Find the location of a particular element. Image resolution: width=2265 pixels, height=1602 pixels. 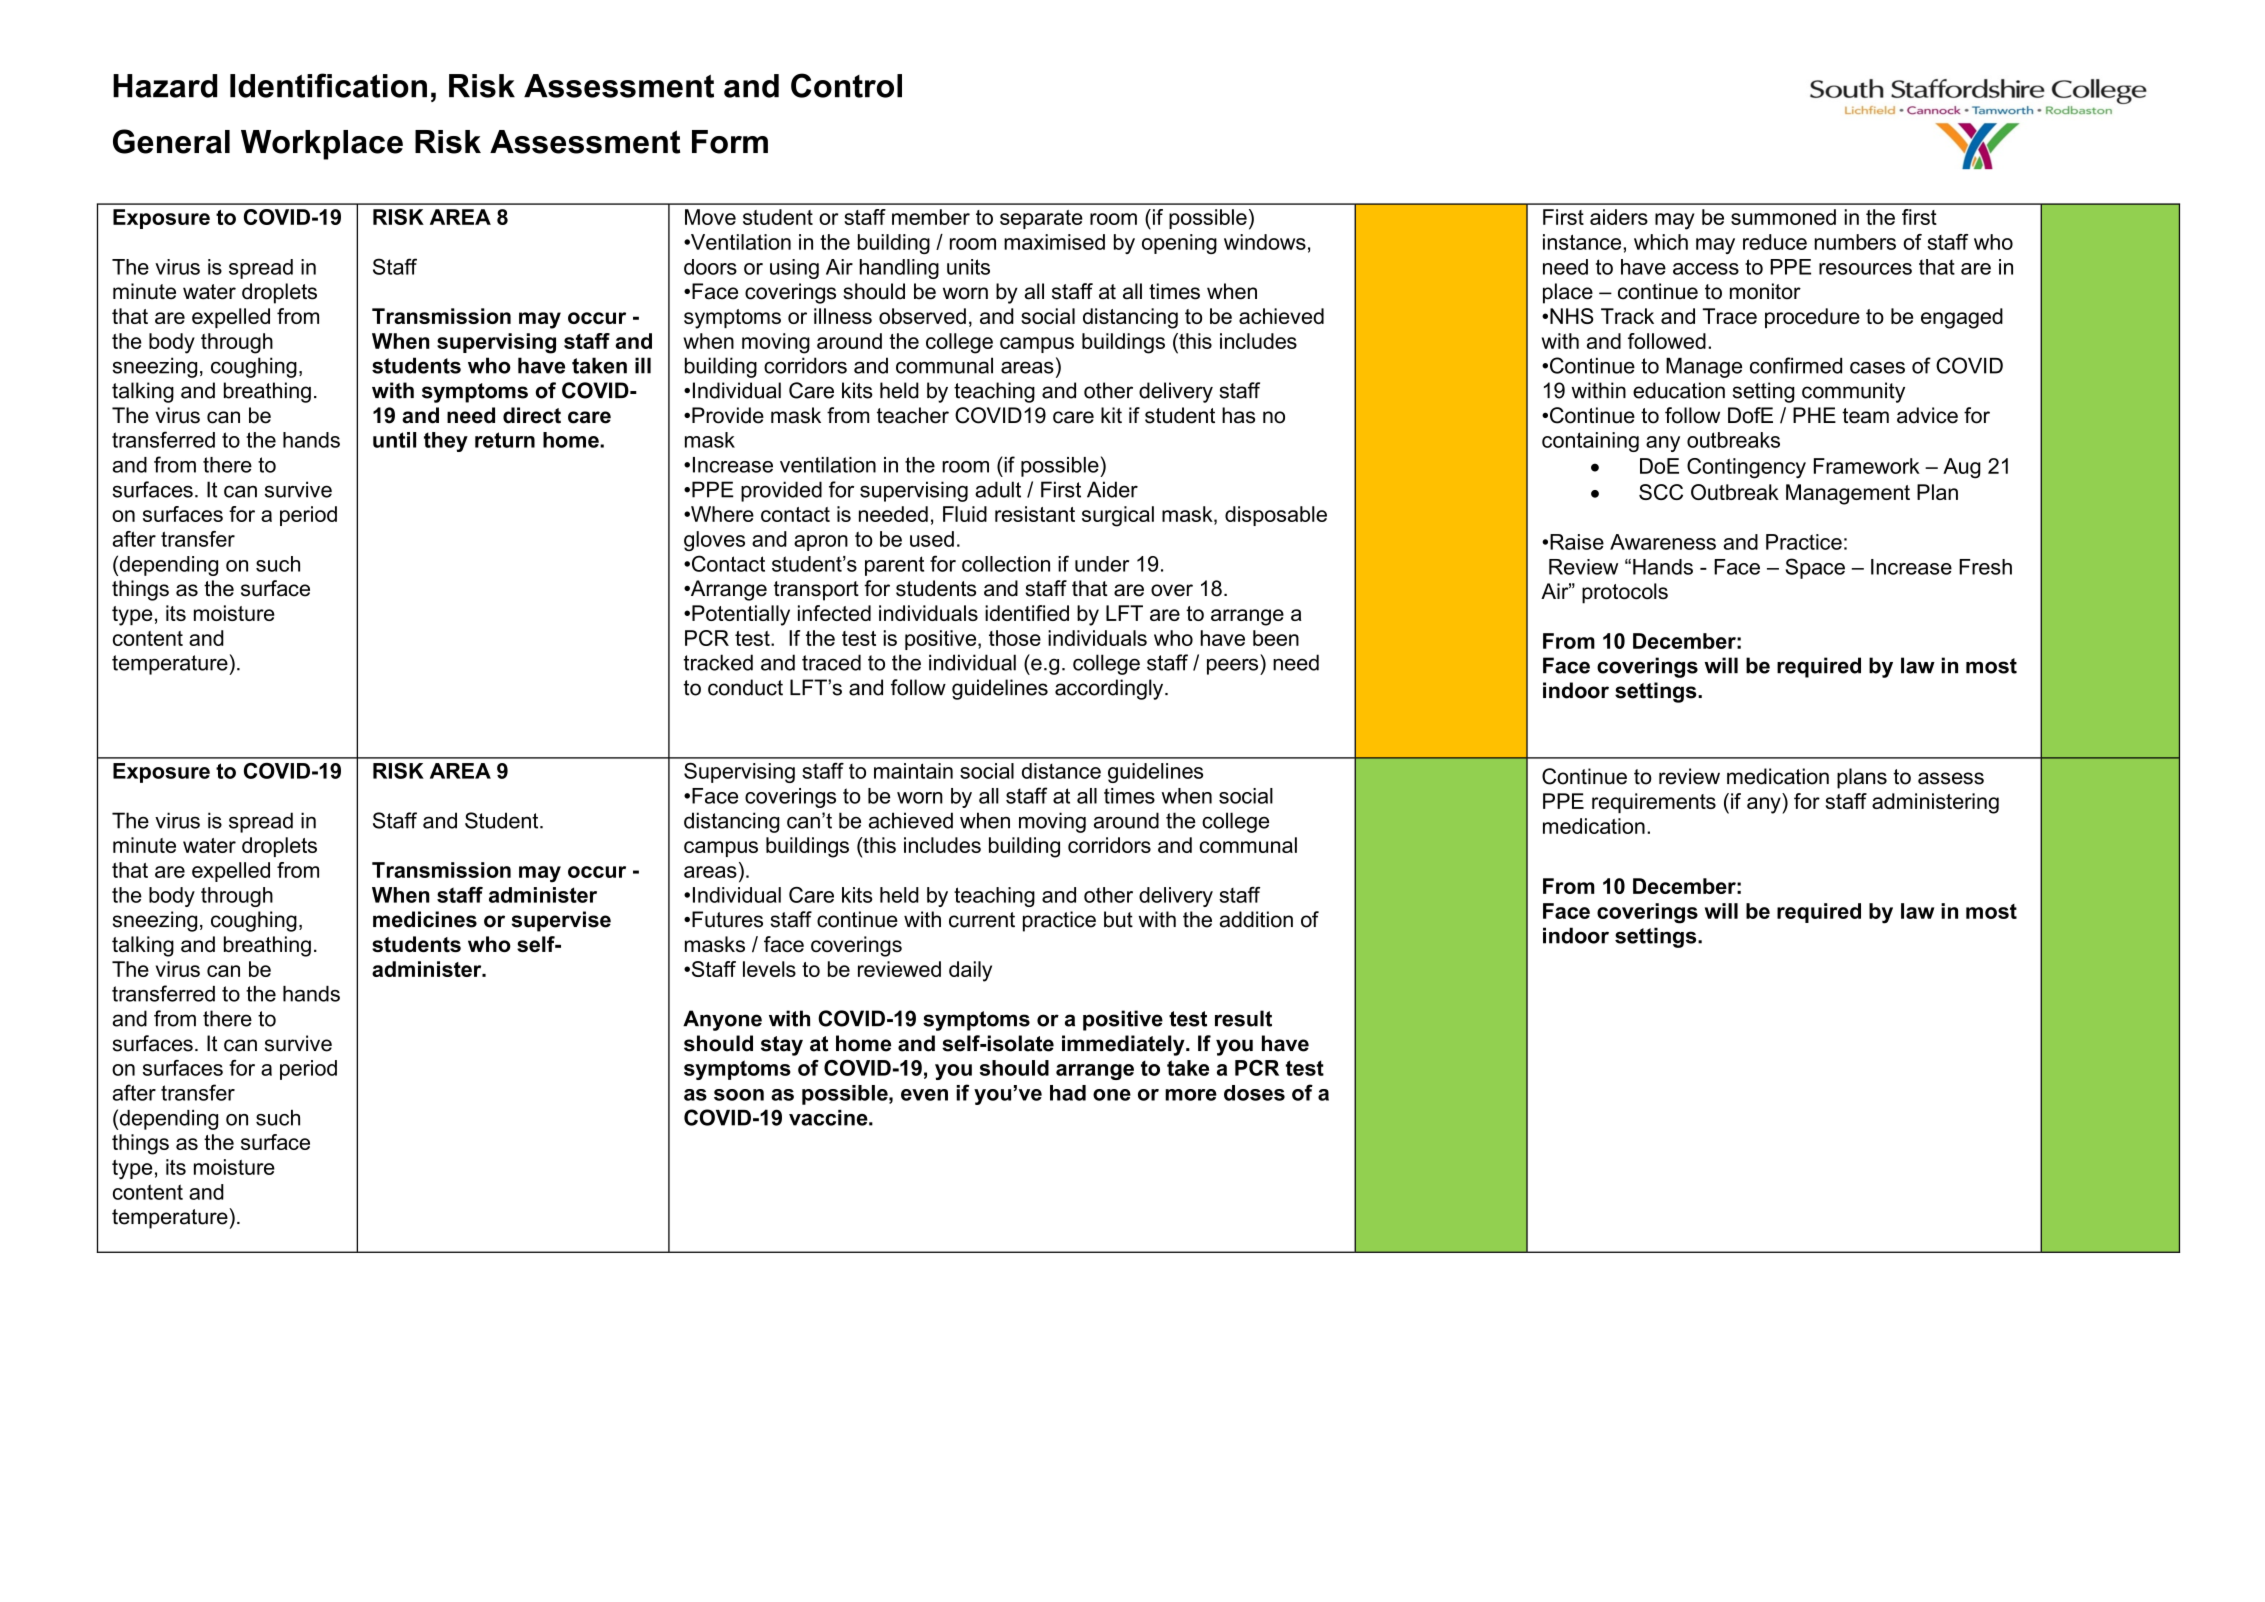

requirements is located at coordinates (1654, 803).
